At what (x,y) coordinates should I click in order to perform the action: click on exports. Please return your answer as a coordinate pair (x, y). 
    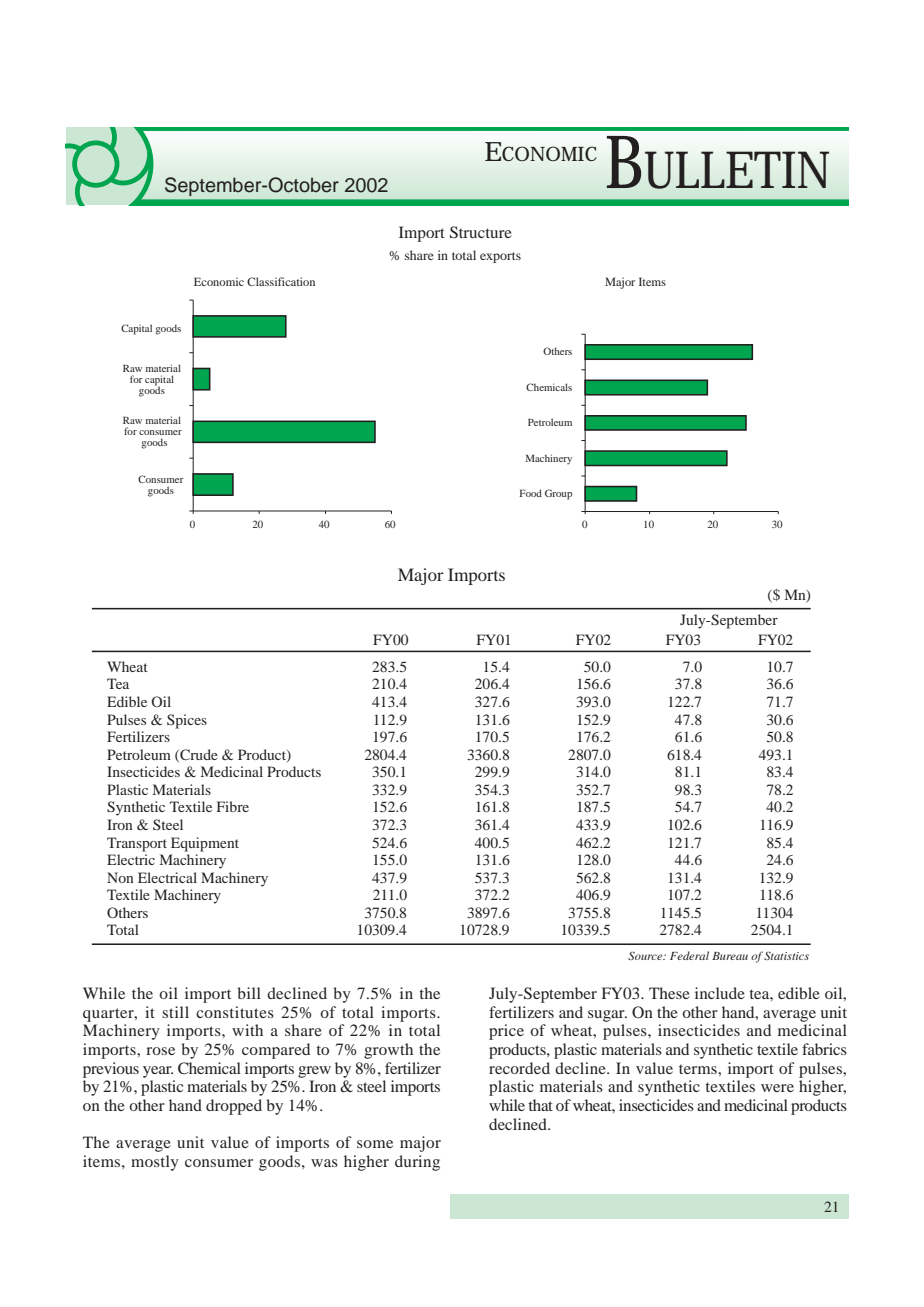
    Looking at the image, I should click on (500, 257).
